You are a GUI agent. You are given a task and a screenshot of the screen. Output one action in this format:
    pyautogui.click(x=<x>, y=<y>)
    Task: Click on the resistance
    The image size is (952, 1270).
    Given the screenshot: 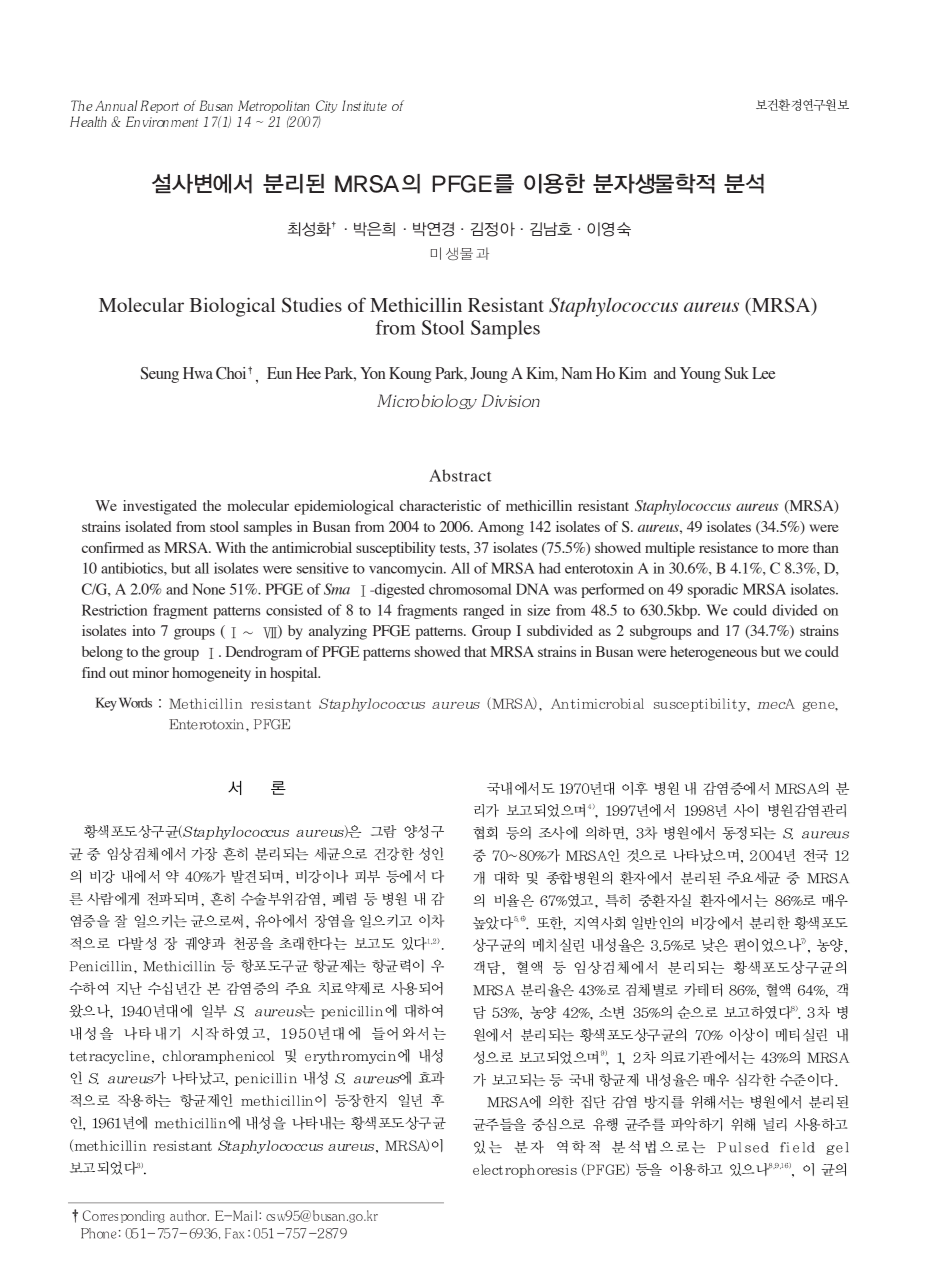 What is the action you would take?
    pyautogui.click(x=728, y=547)
